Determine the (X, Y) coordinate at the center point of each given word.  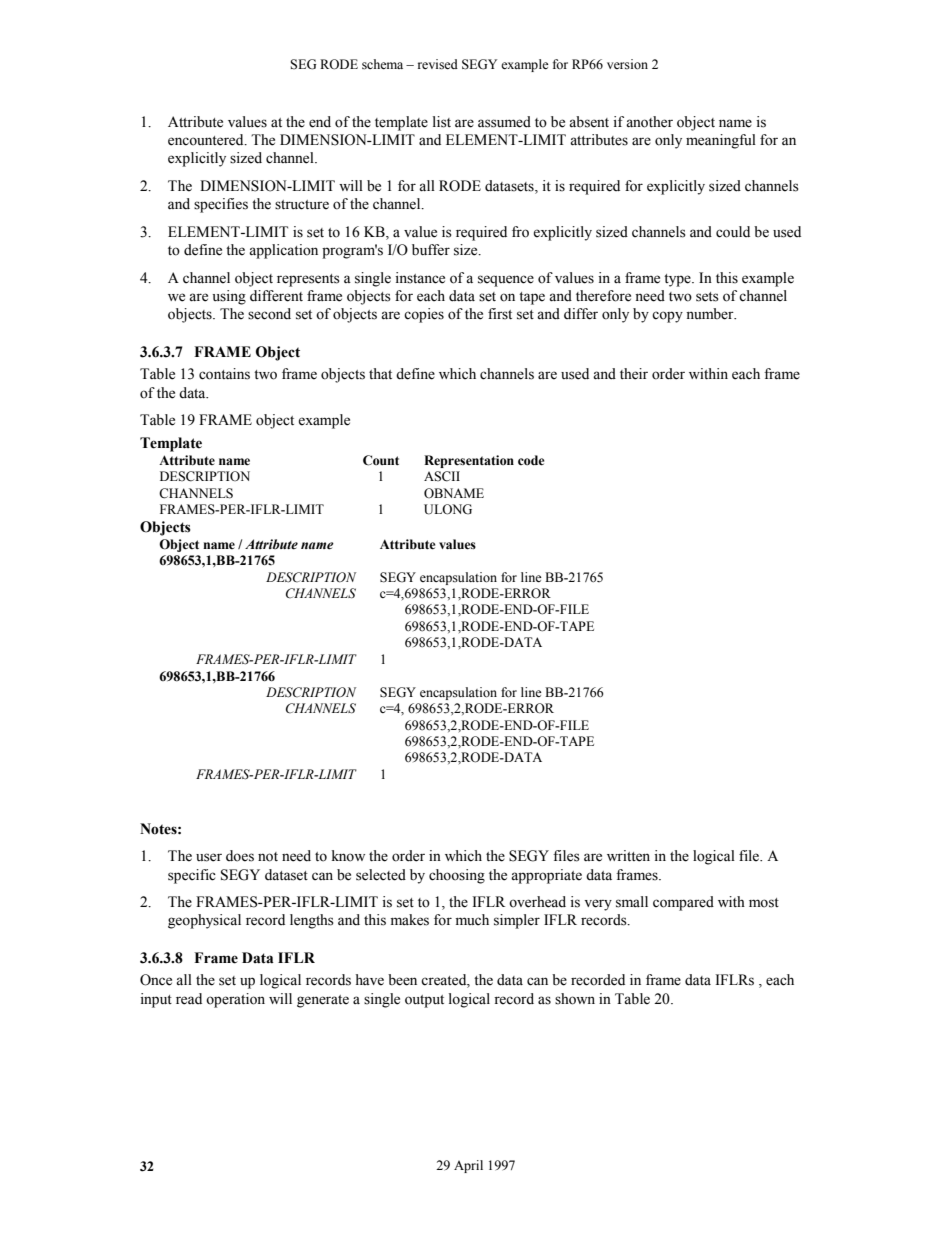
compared (683, 903)
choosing (457, 876)
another (649, 122)
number (711, 314)
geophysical (204, 921)
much (472, 919)
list (442, 122)
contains (224, 374)
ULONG (448, 509)
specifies (221, 205)
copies (424, 315)
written (628, 856)
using (229, 297)
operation (235, 1000)
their (634, 374)
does (240, 856)
